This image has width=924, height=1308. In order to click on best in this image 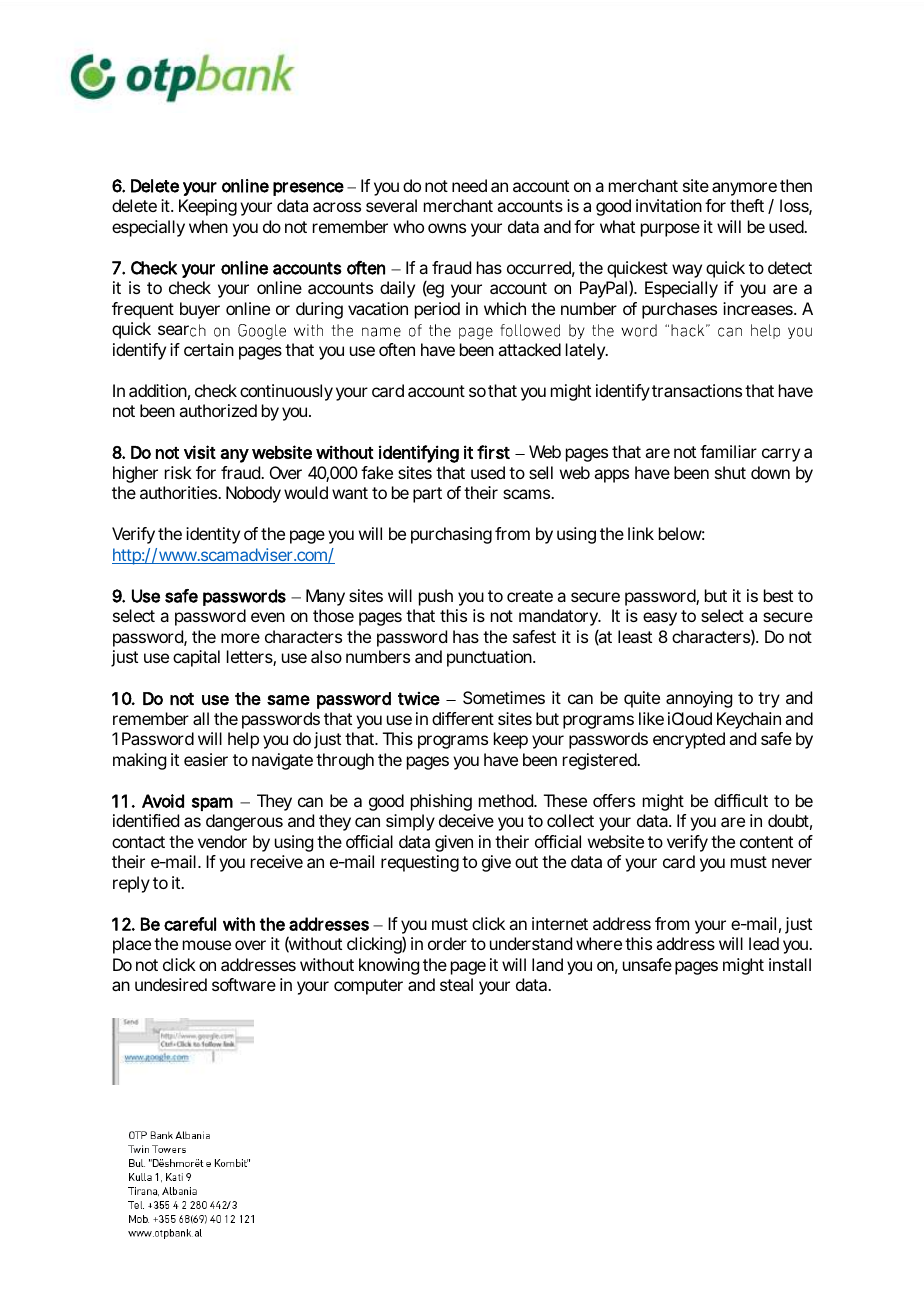, I will do `click(778, 595)`.
